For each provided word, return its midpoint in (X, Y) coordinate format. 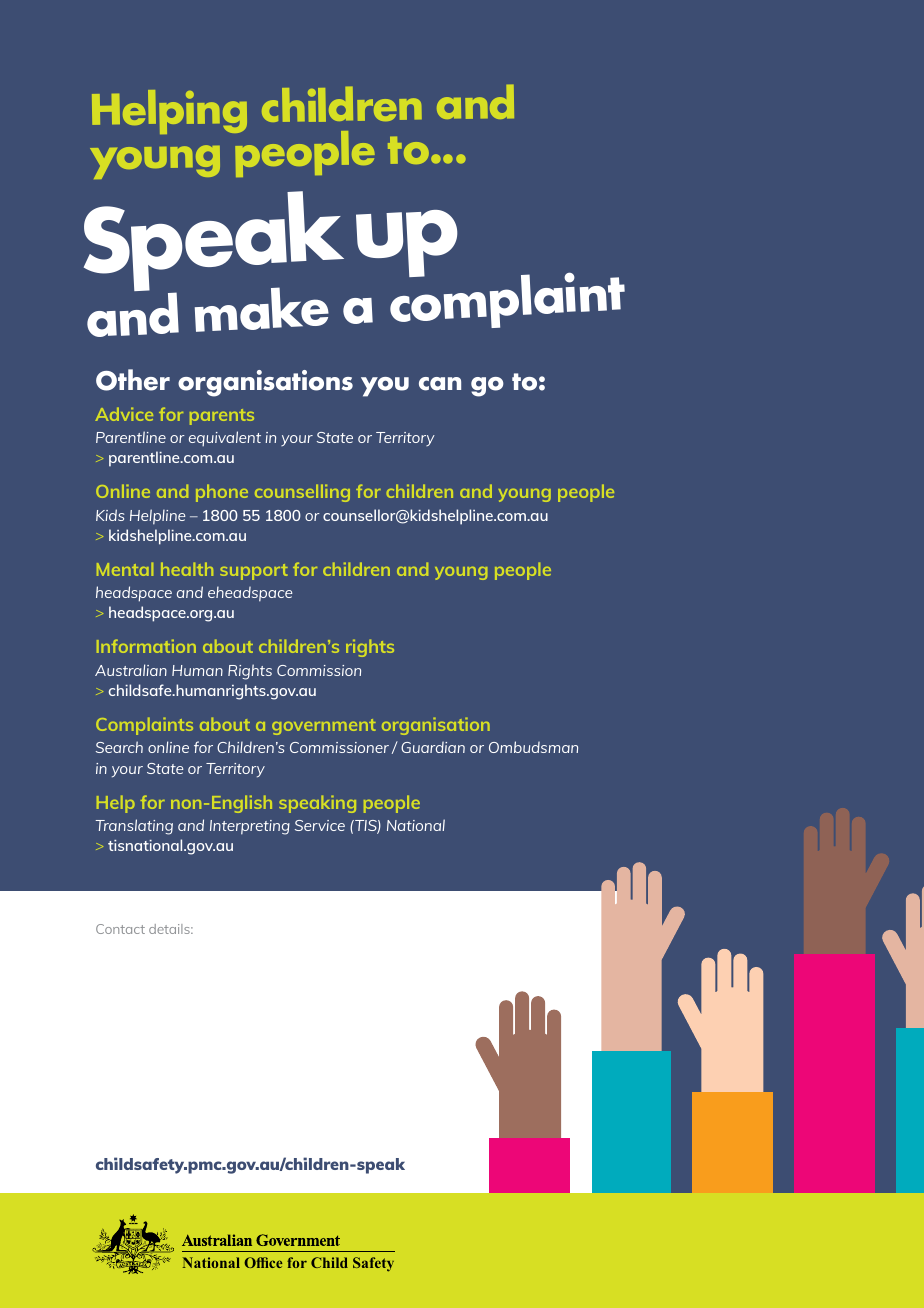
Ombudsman (533, 747)
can (440, 384)
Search (119, 747)
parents (222, 417)
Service (320, 825)
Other (133, 380)
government (324, 727)
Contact (120, 929)
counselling (302, 493)
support (254, 572)
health (187, 569)
